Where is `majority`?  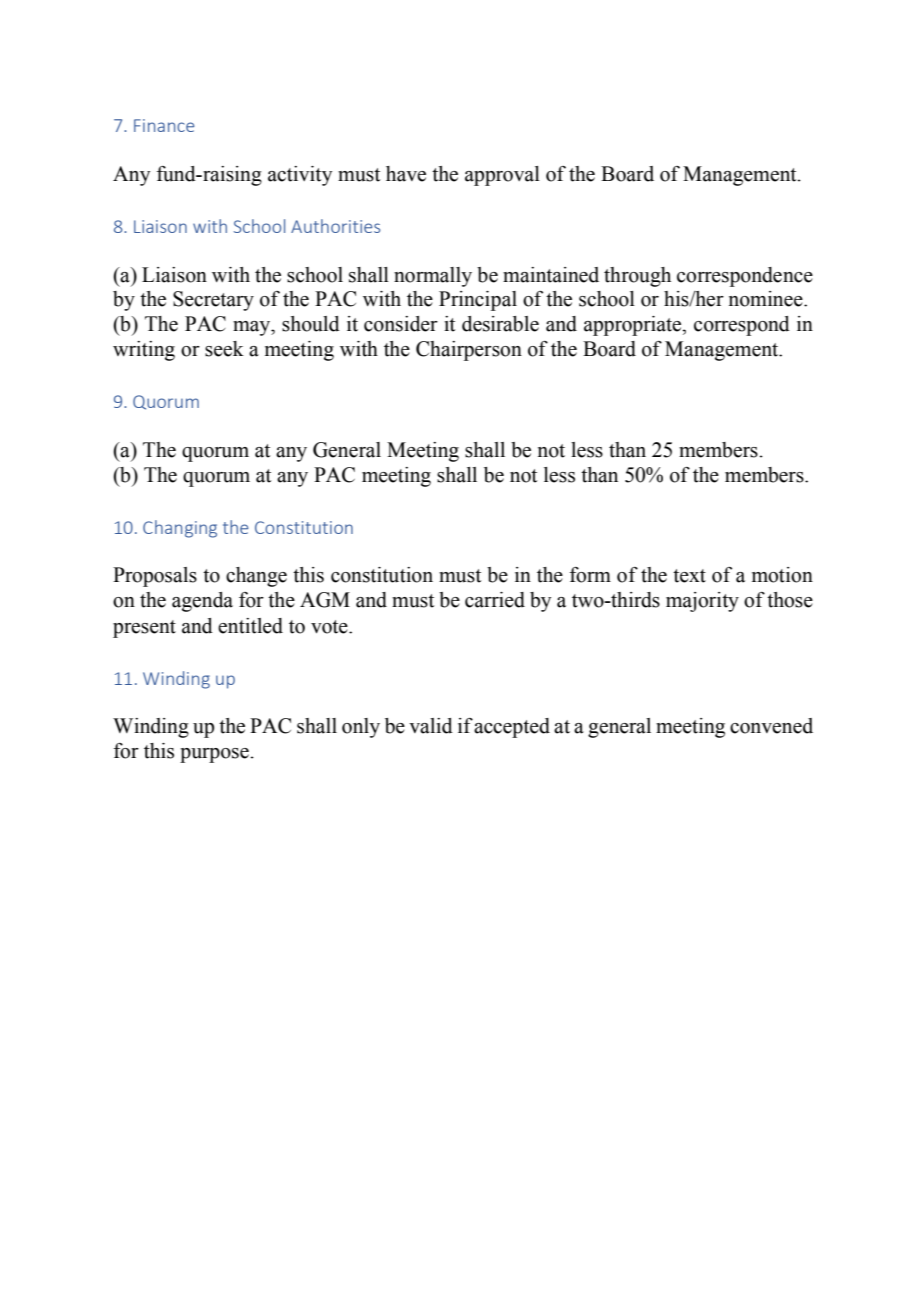 majority is located at coordinates (702, 602).
